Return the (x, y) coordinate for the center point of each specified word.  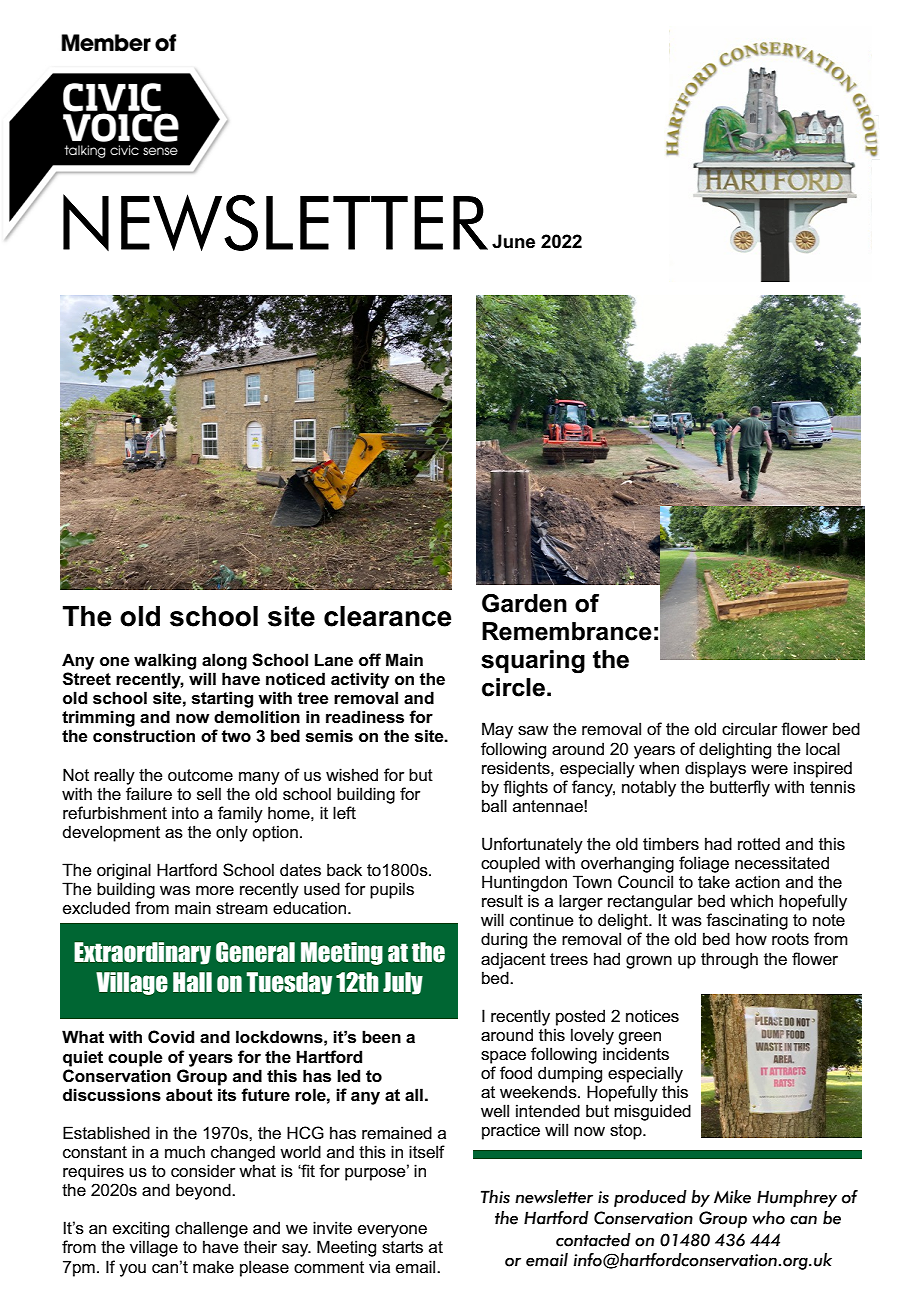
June (513, 241)
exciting (141, 1229)
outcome (200, 775)
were (769, 769)
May (497, 730)
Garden (524, 603)
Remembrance (567, 631)
